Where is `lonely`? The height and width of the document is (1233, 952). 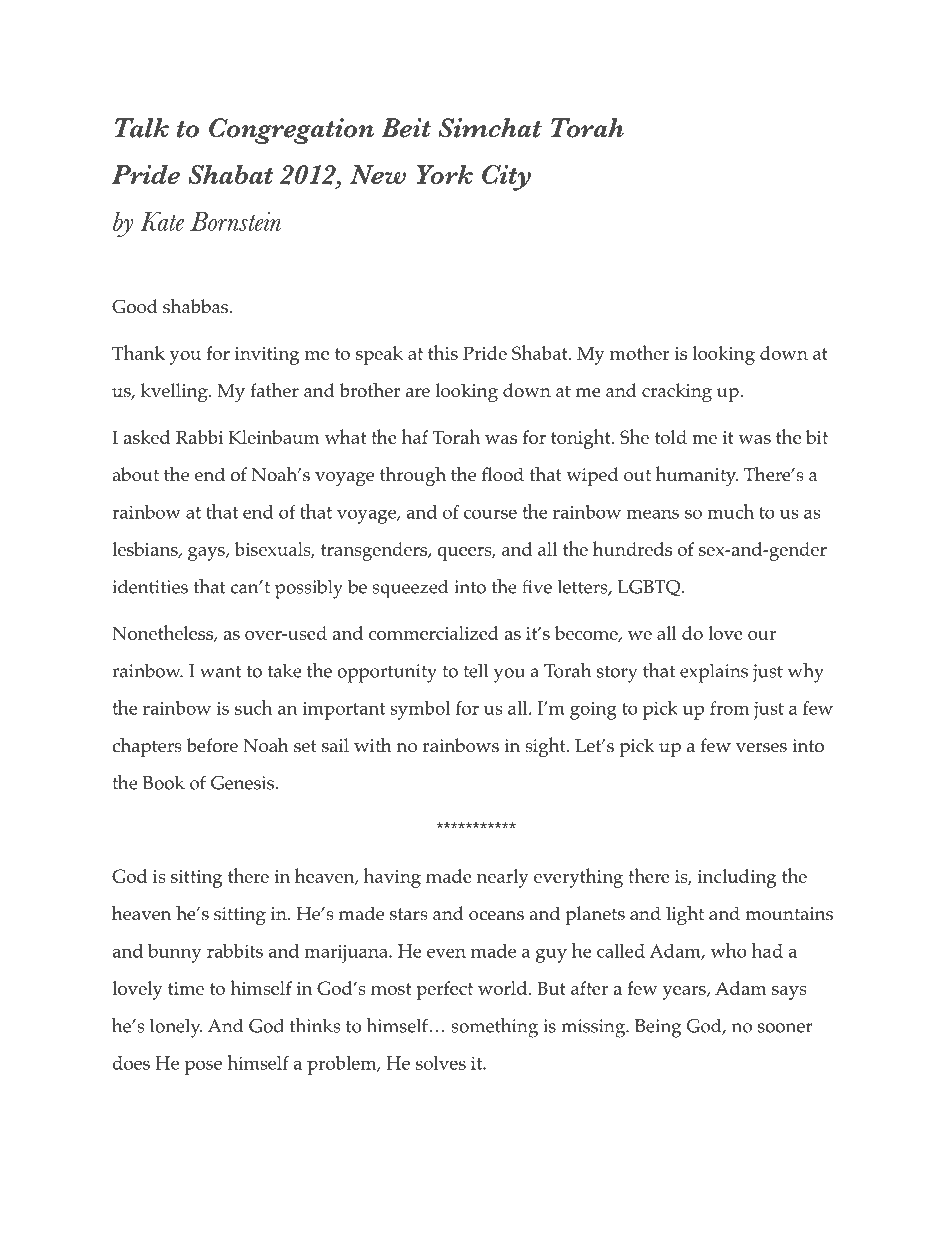 lonely is located at coordinates (176, 1028).
